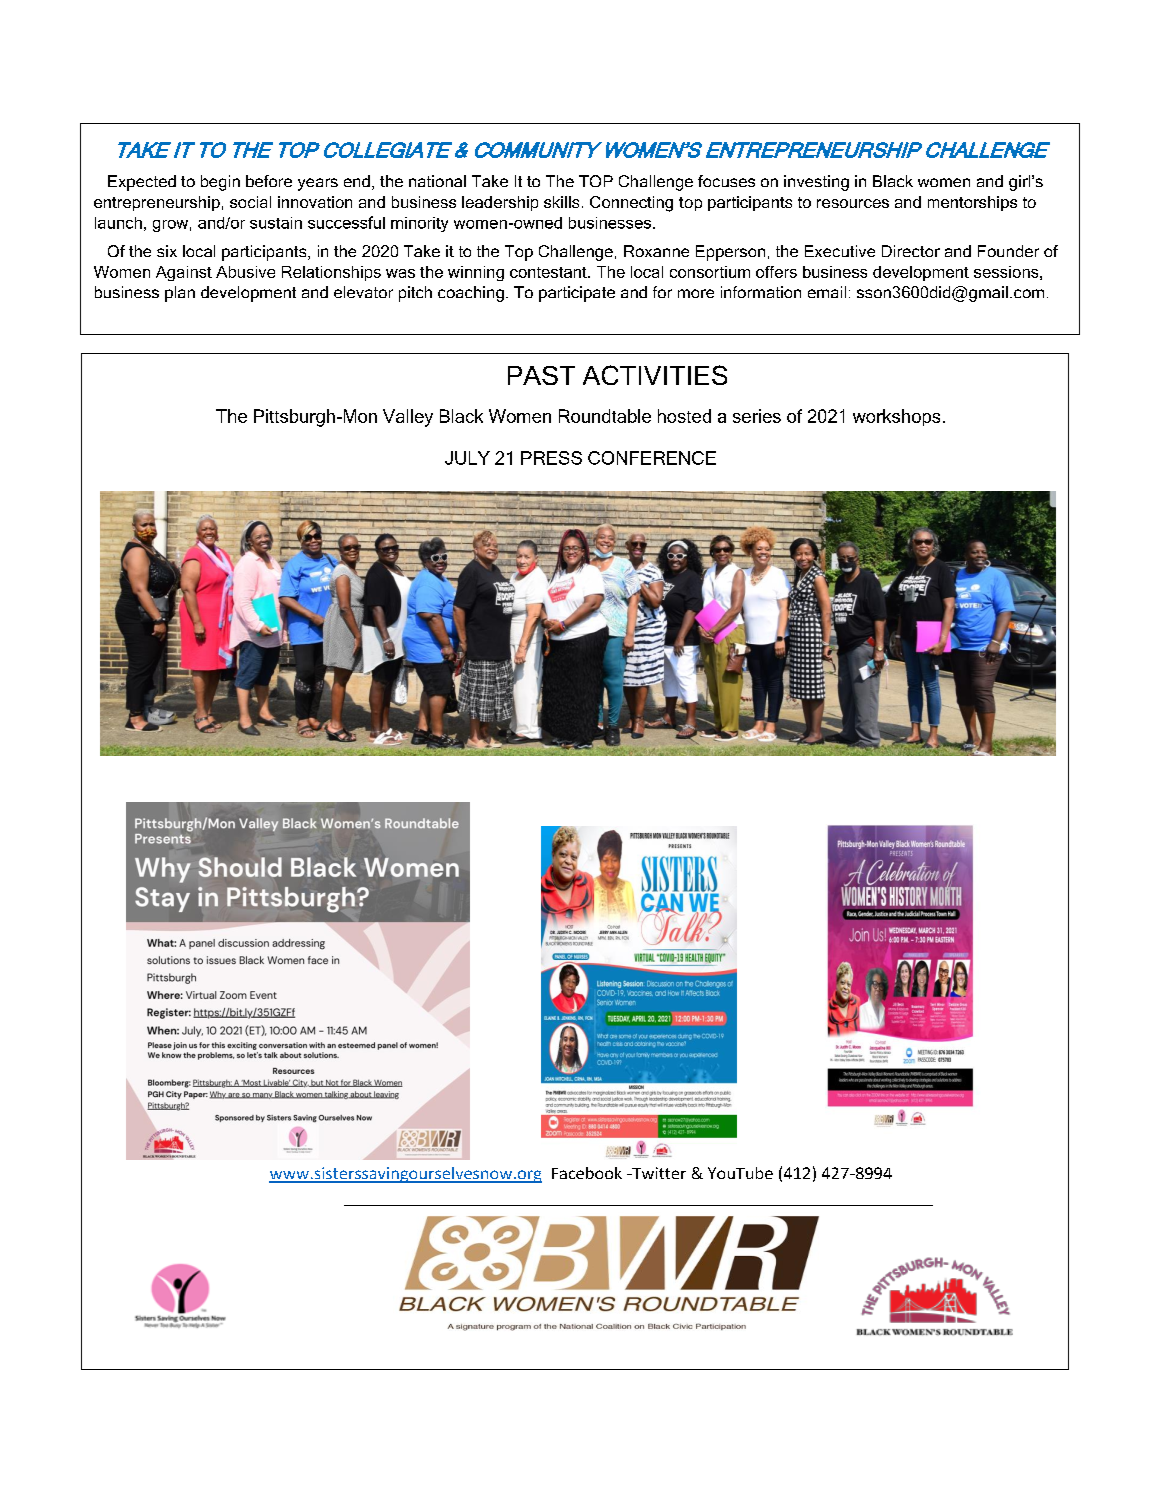  Describe the element at coordinates (896, 417) in the screenshot. I see `workshops` at that location.
